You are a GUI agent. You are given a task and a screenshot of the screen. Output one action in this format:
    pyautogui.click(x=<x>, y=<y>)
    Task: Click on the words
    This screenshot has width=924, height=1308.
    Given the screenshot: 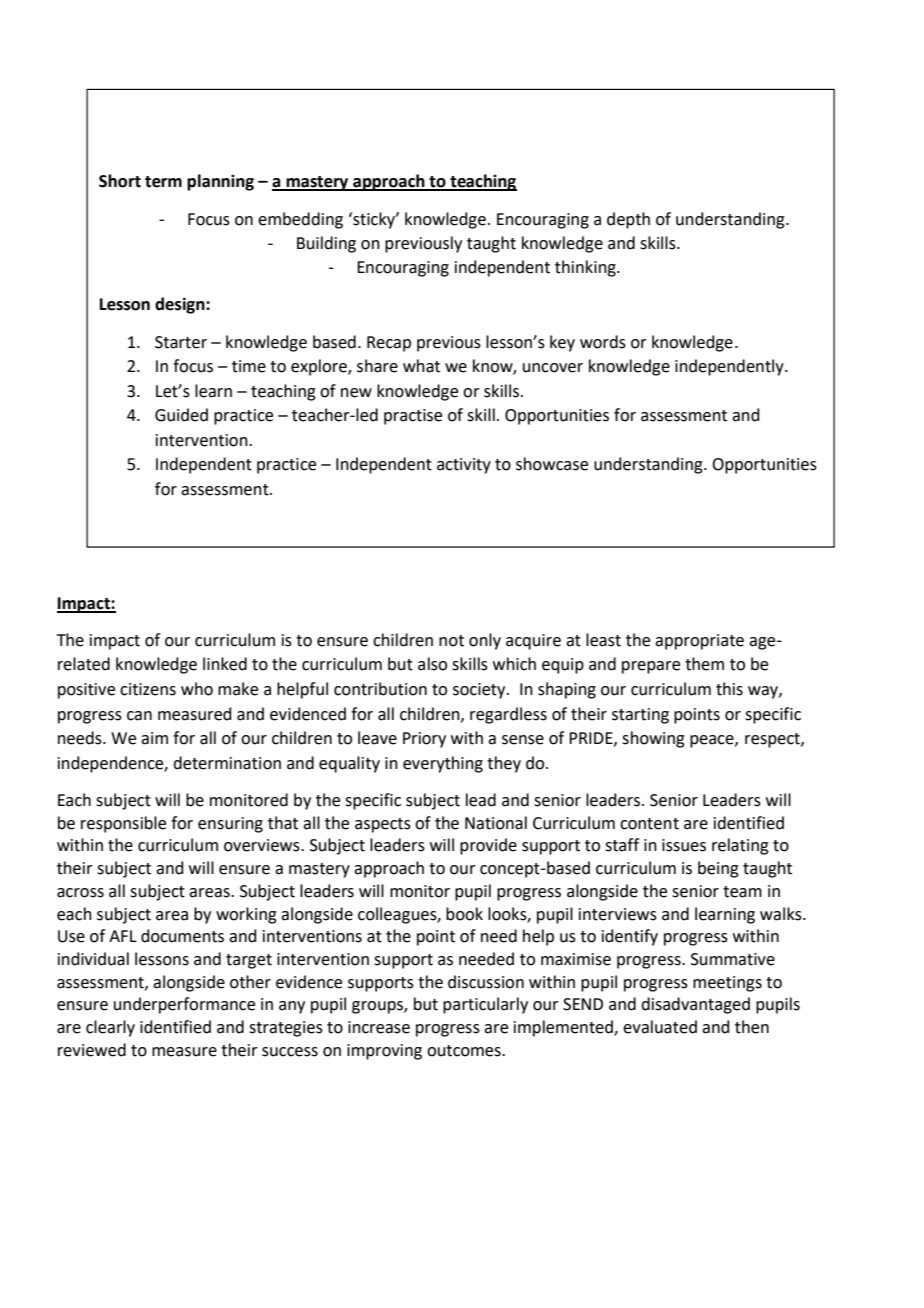 What is the action you would take?
    pyautogui.click(x=603, y=342)
